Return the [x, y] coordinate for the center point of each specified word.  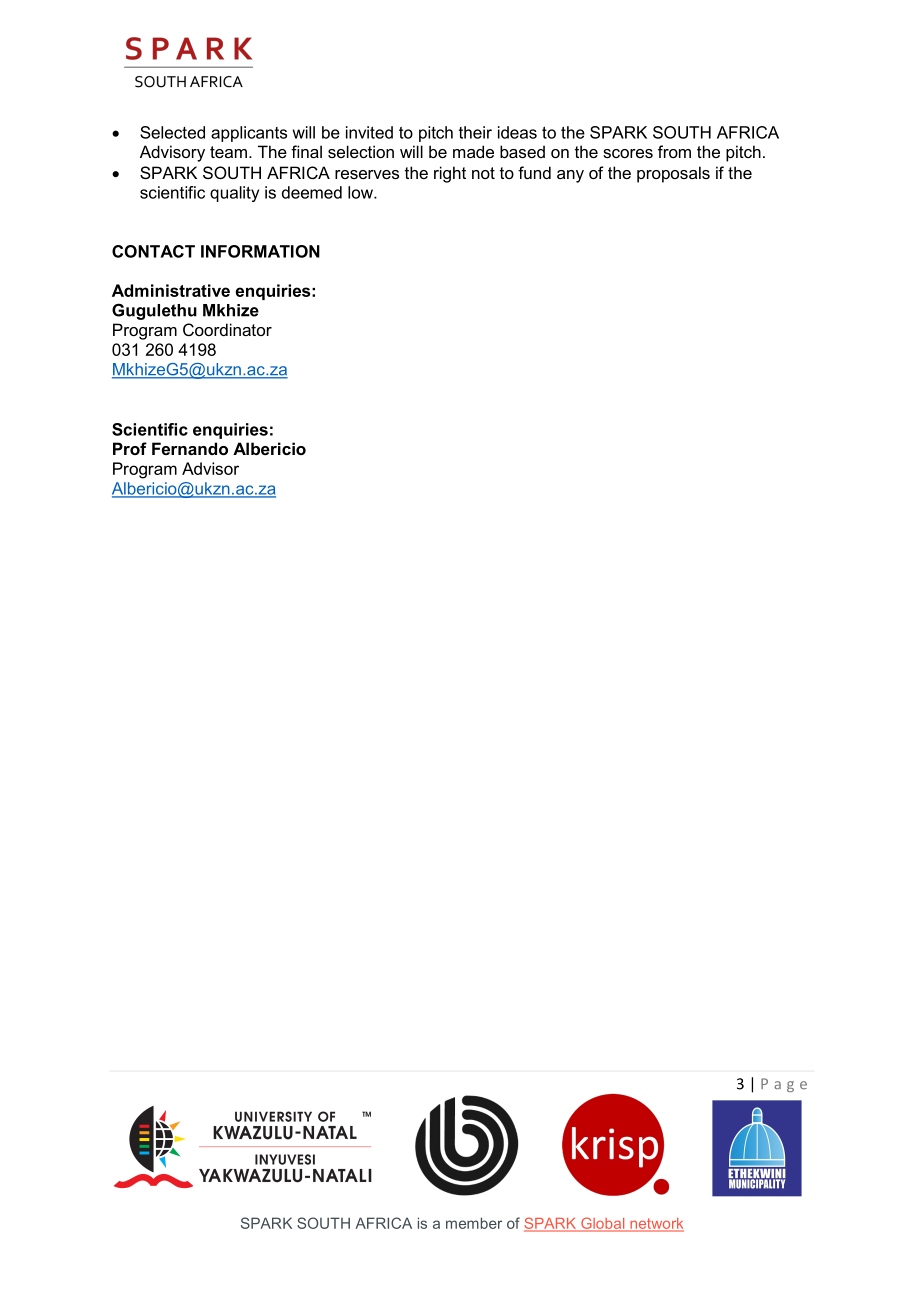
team [228, 152]
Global [603, 1224]
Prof [130, 448]
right [450, 174]
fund [534, 172]
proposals [673, 174]
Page [784, 1085]
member [474, 1223]
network [656, 1224]
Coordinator [227, 329]
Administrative [171, 290]
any [570, 176]
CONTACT [153, 251]
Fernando [190, 448]
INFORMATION [260, 251]
